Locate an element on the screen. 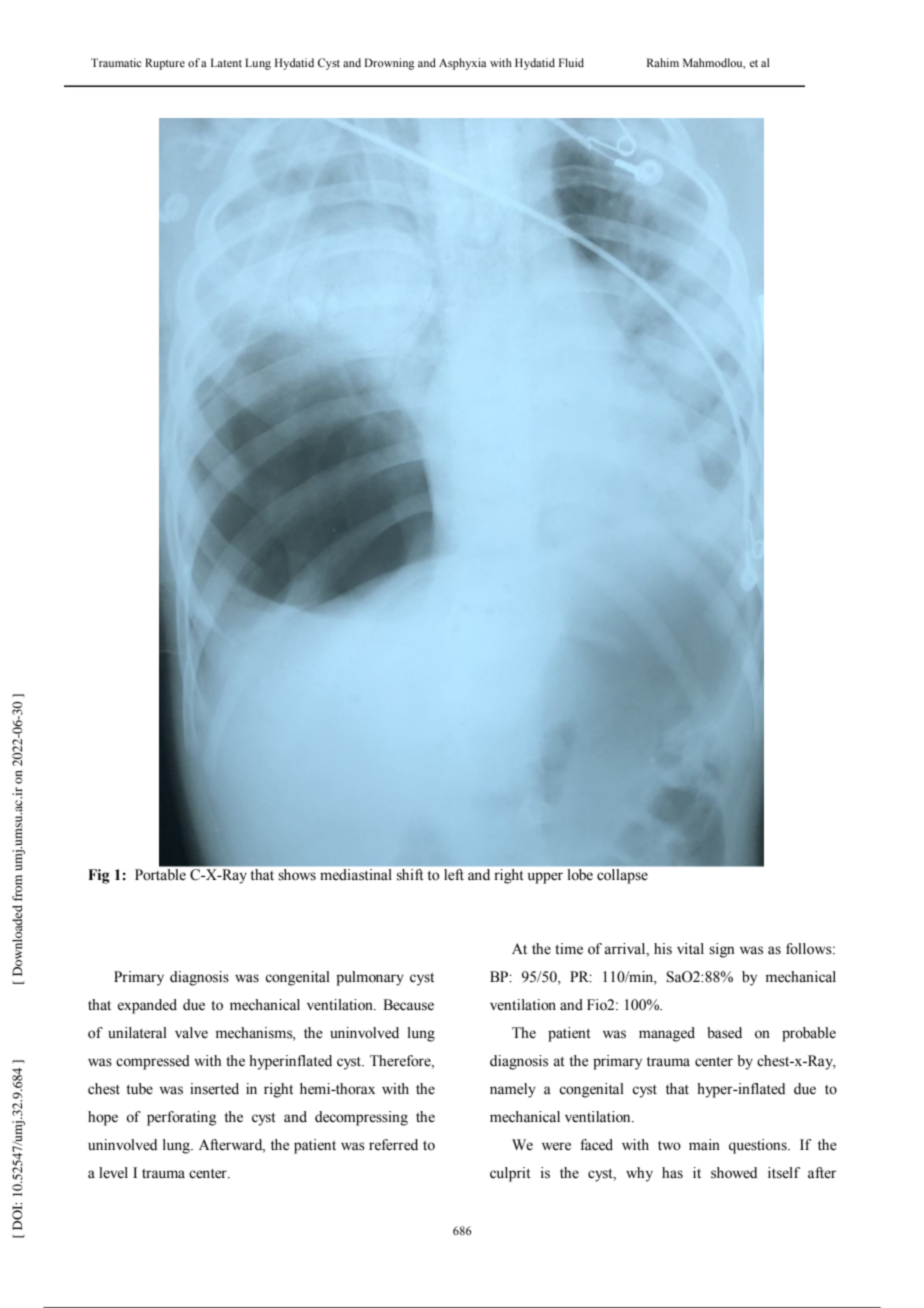 Image resolution: width=924 pixels, height=1308 pixels. inserted is located at coordinates (214, 1089).
